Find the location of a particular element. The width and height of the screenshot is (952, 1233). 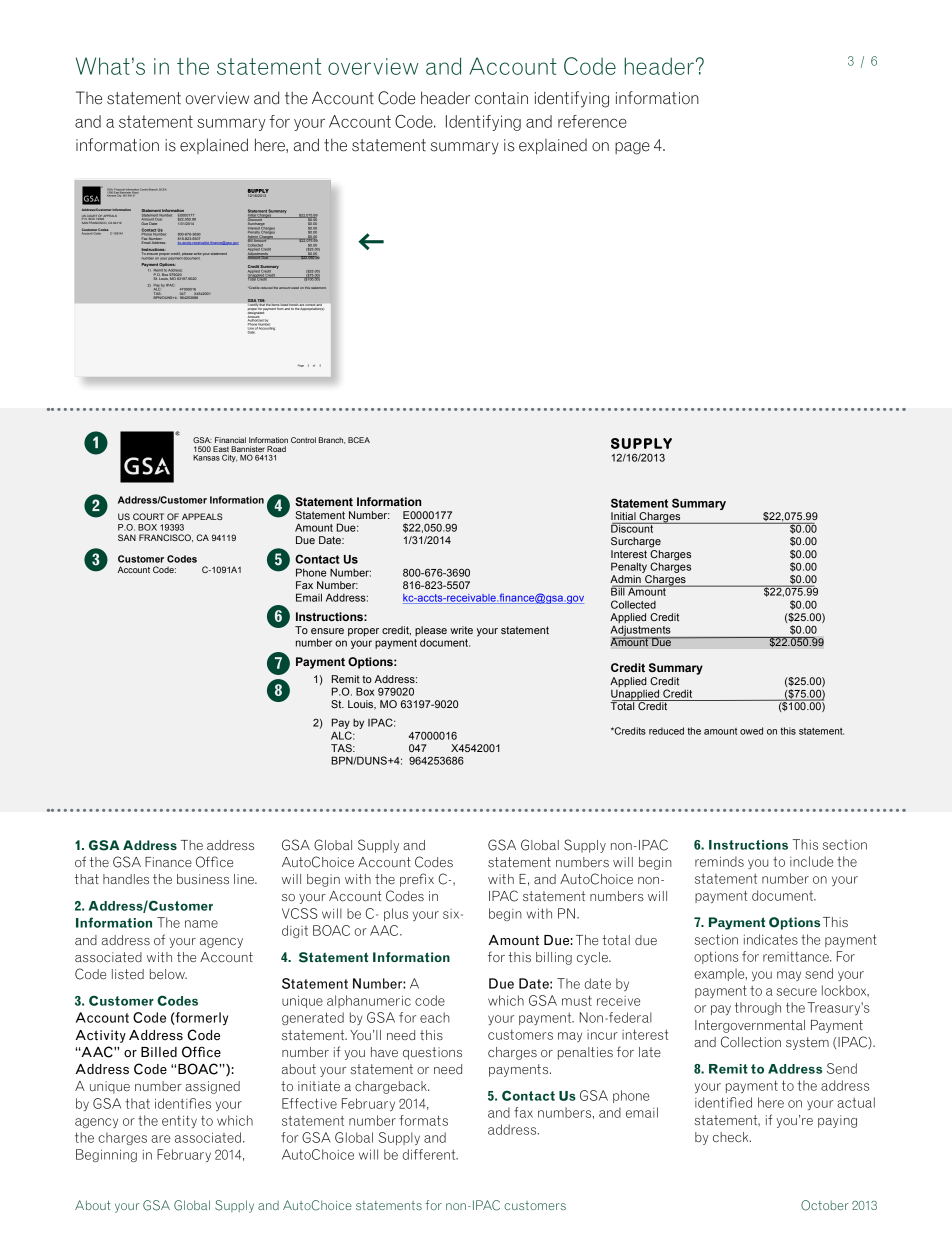

through is located at coordinates (758, 1008).
